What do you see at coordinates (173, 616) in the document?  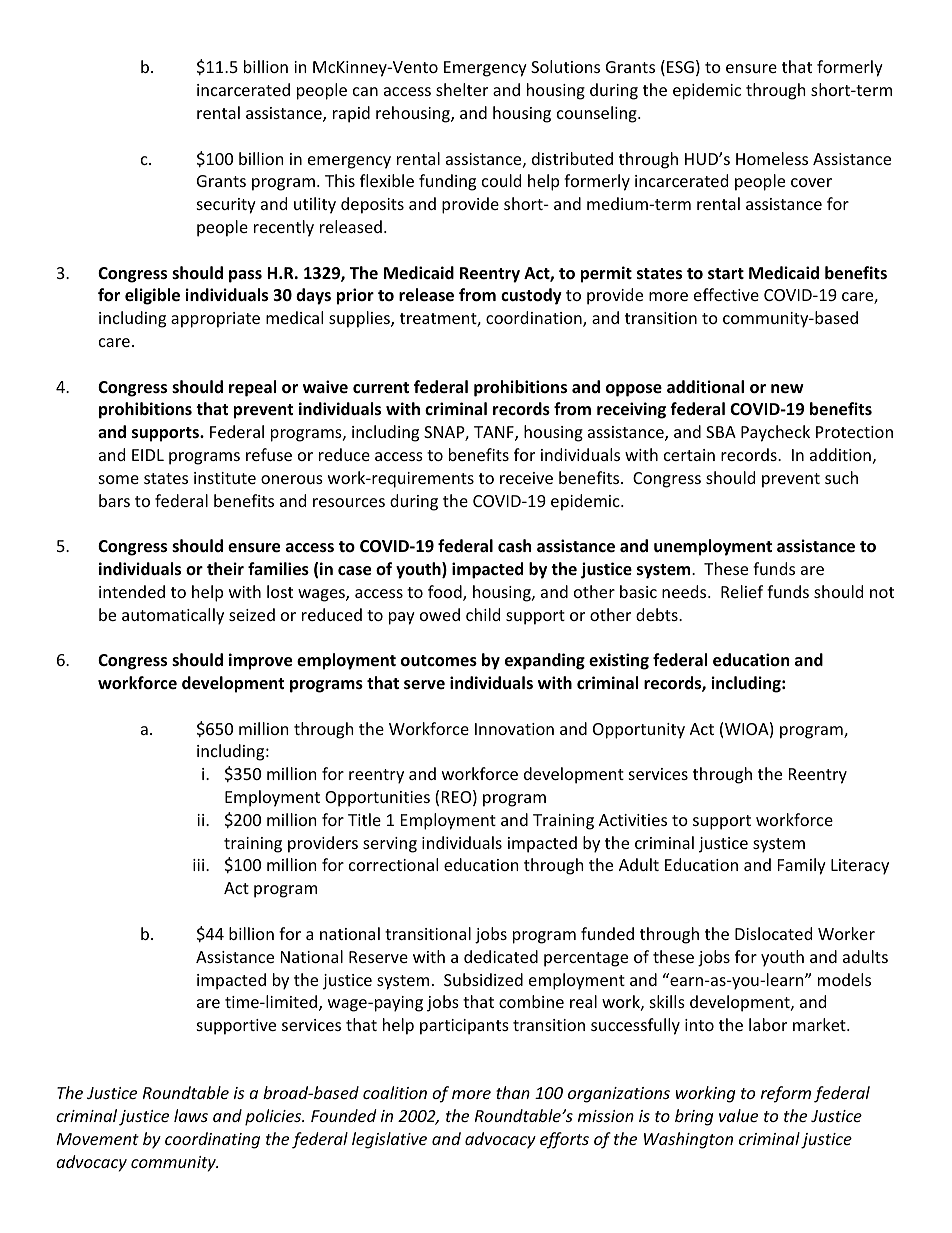 I see `automatically` at bounding box center [173, 616].
